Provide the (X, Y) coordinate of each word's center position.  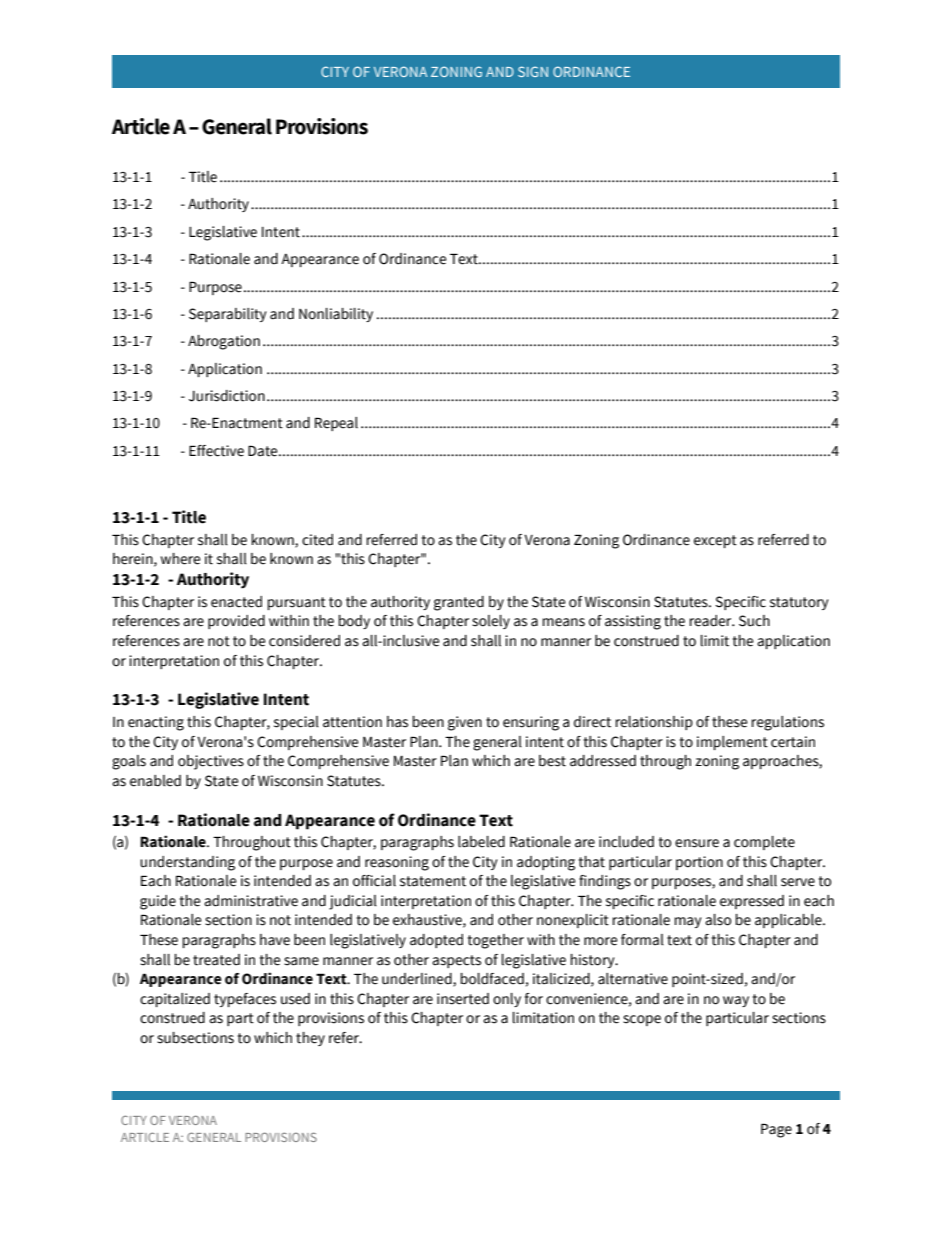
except (715, 541)
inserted (463, 999)
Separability (227, 315)
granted (459, 603)
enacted (236, 602)
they (310, 1039)
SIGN (533, 71)
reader (711, 621)
